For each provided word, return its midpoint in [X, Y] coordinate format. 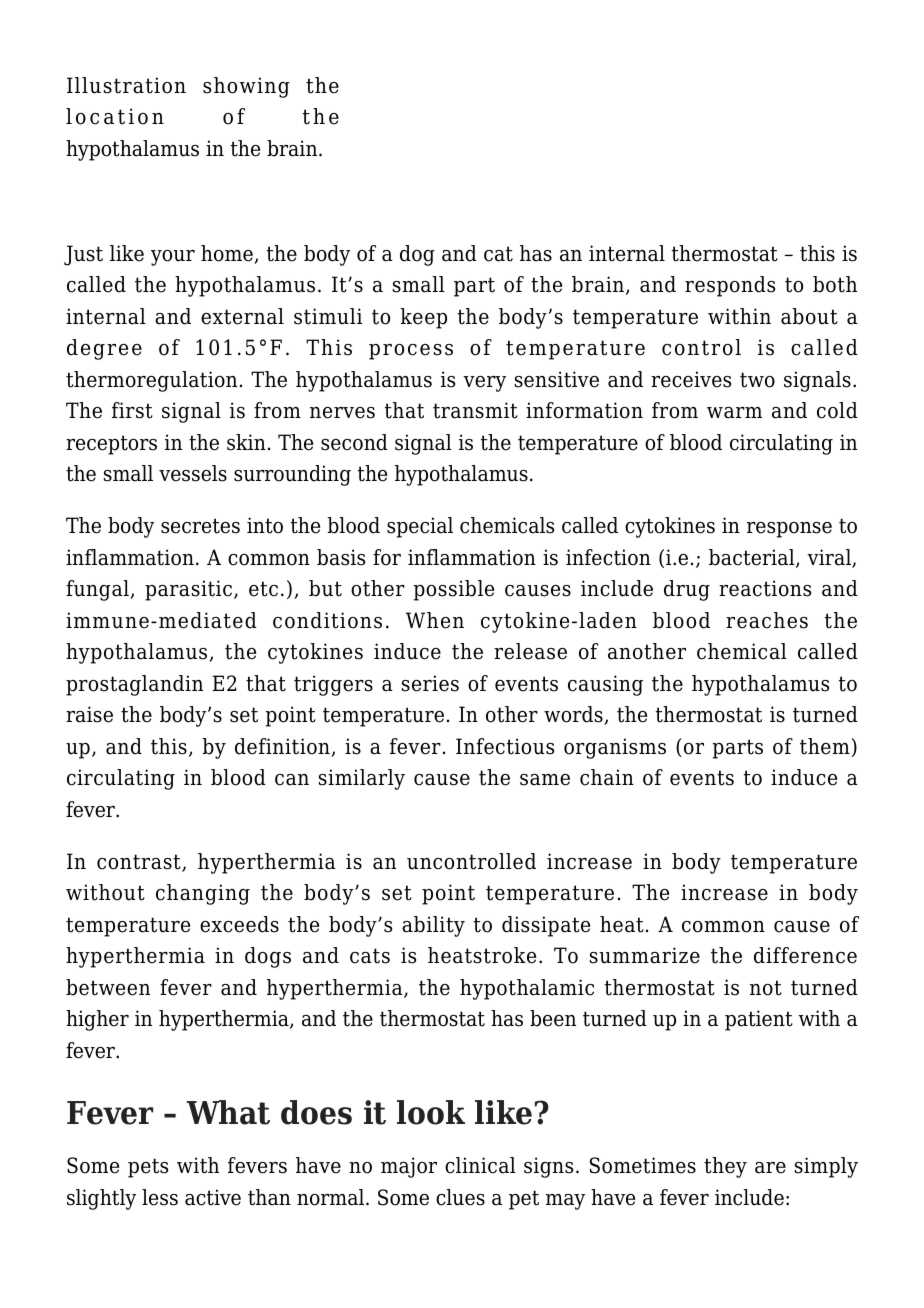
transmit [475, 410]
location [115, 116]
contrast [140, 863]
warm [734, 413]
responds [730, 286]
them [825, 746]
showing [246, 87]
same [545, 780]
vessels [193, 473]
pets [148, 1168]
